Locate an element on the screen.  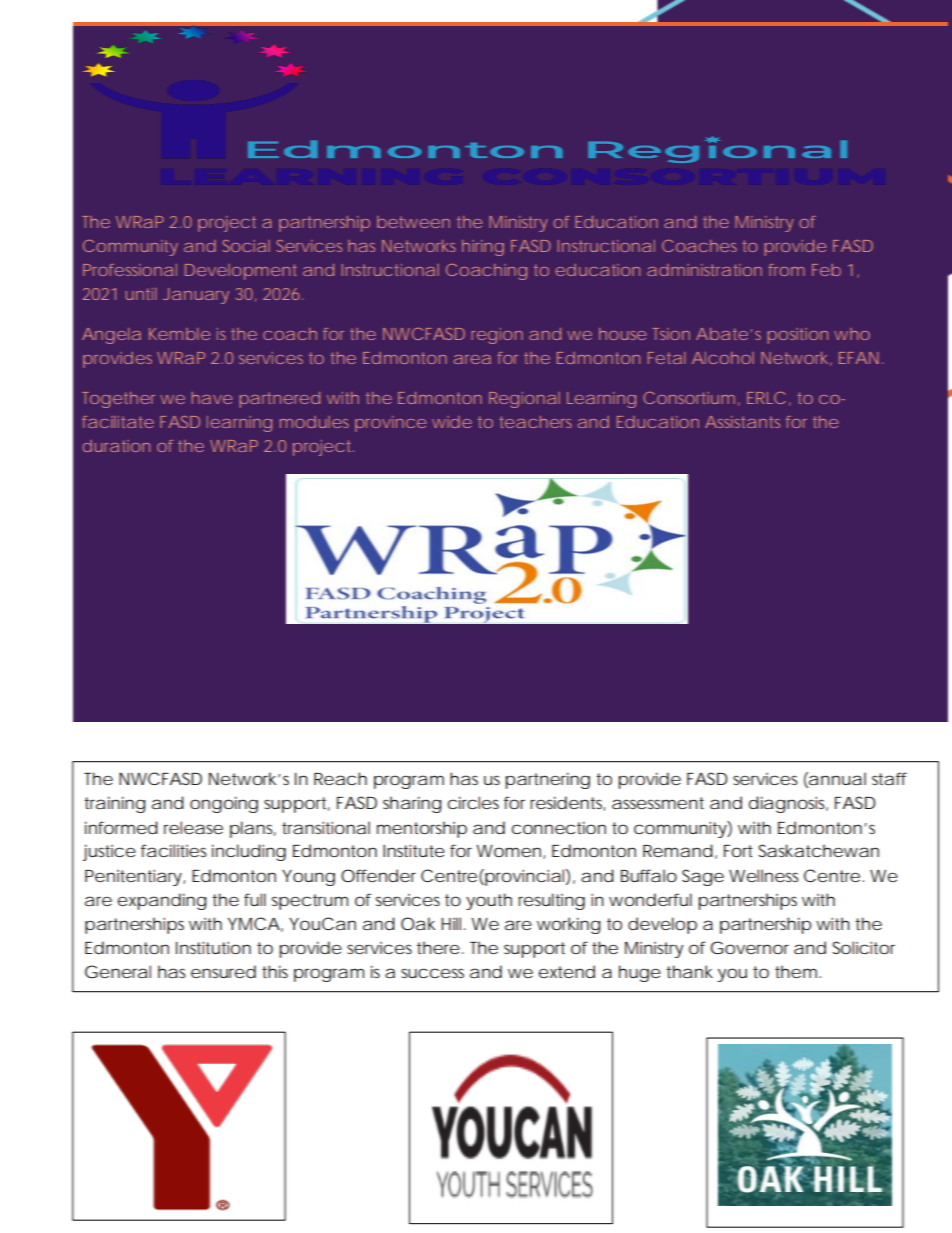
Social is located at coordinates (246, 246).
